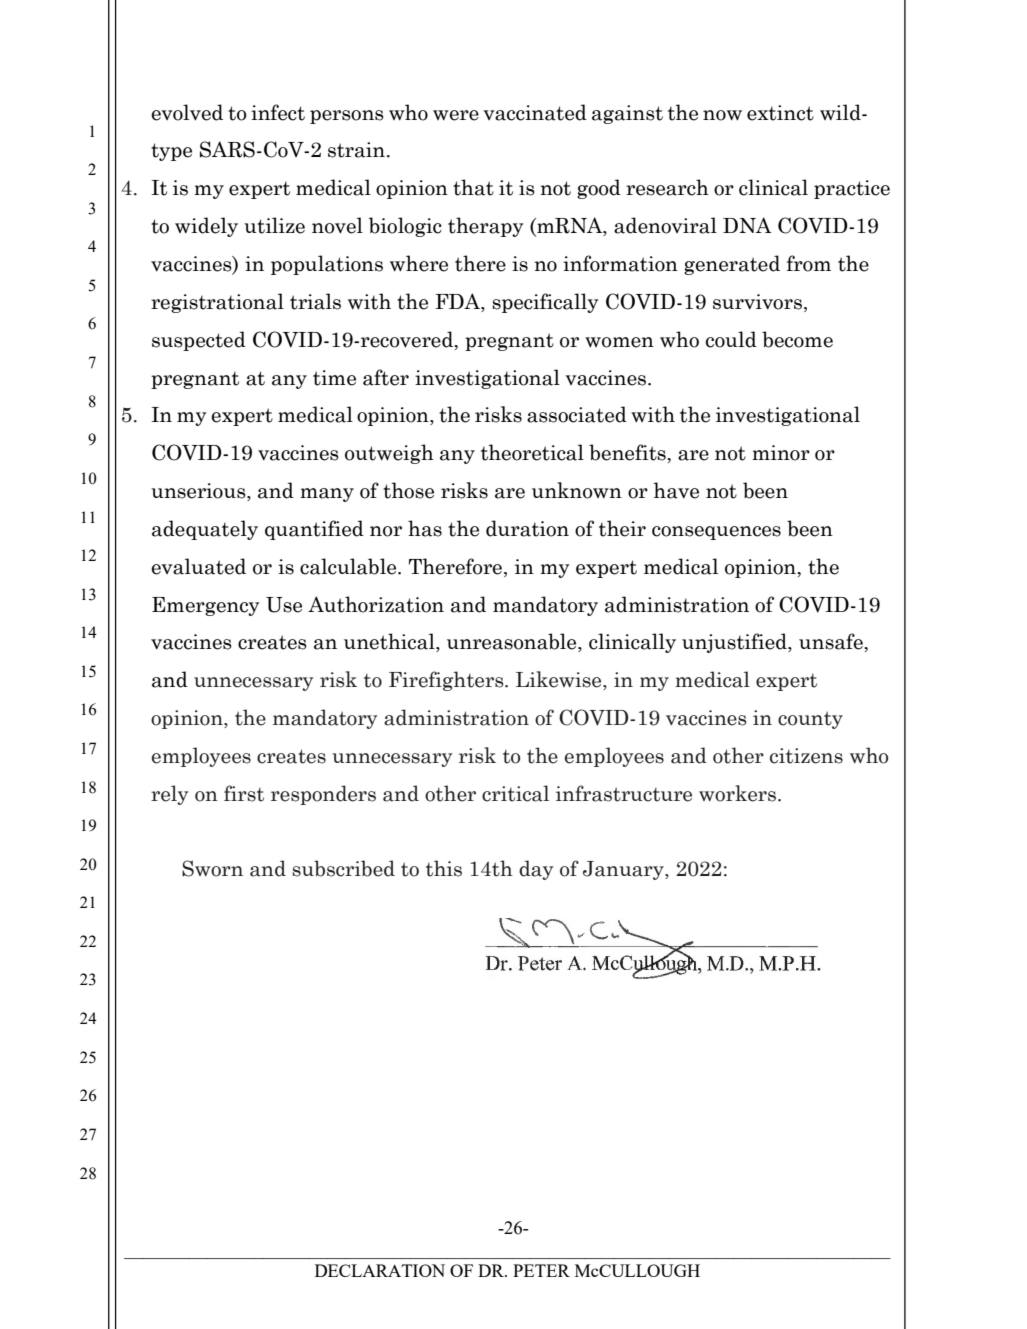 The height and width of the document is (1329, 1027). What do you see at coordinates (560, 680) in the document?
I see `Likewise` at bounding box center [560, 680].
